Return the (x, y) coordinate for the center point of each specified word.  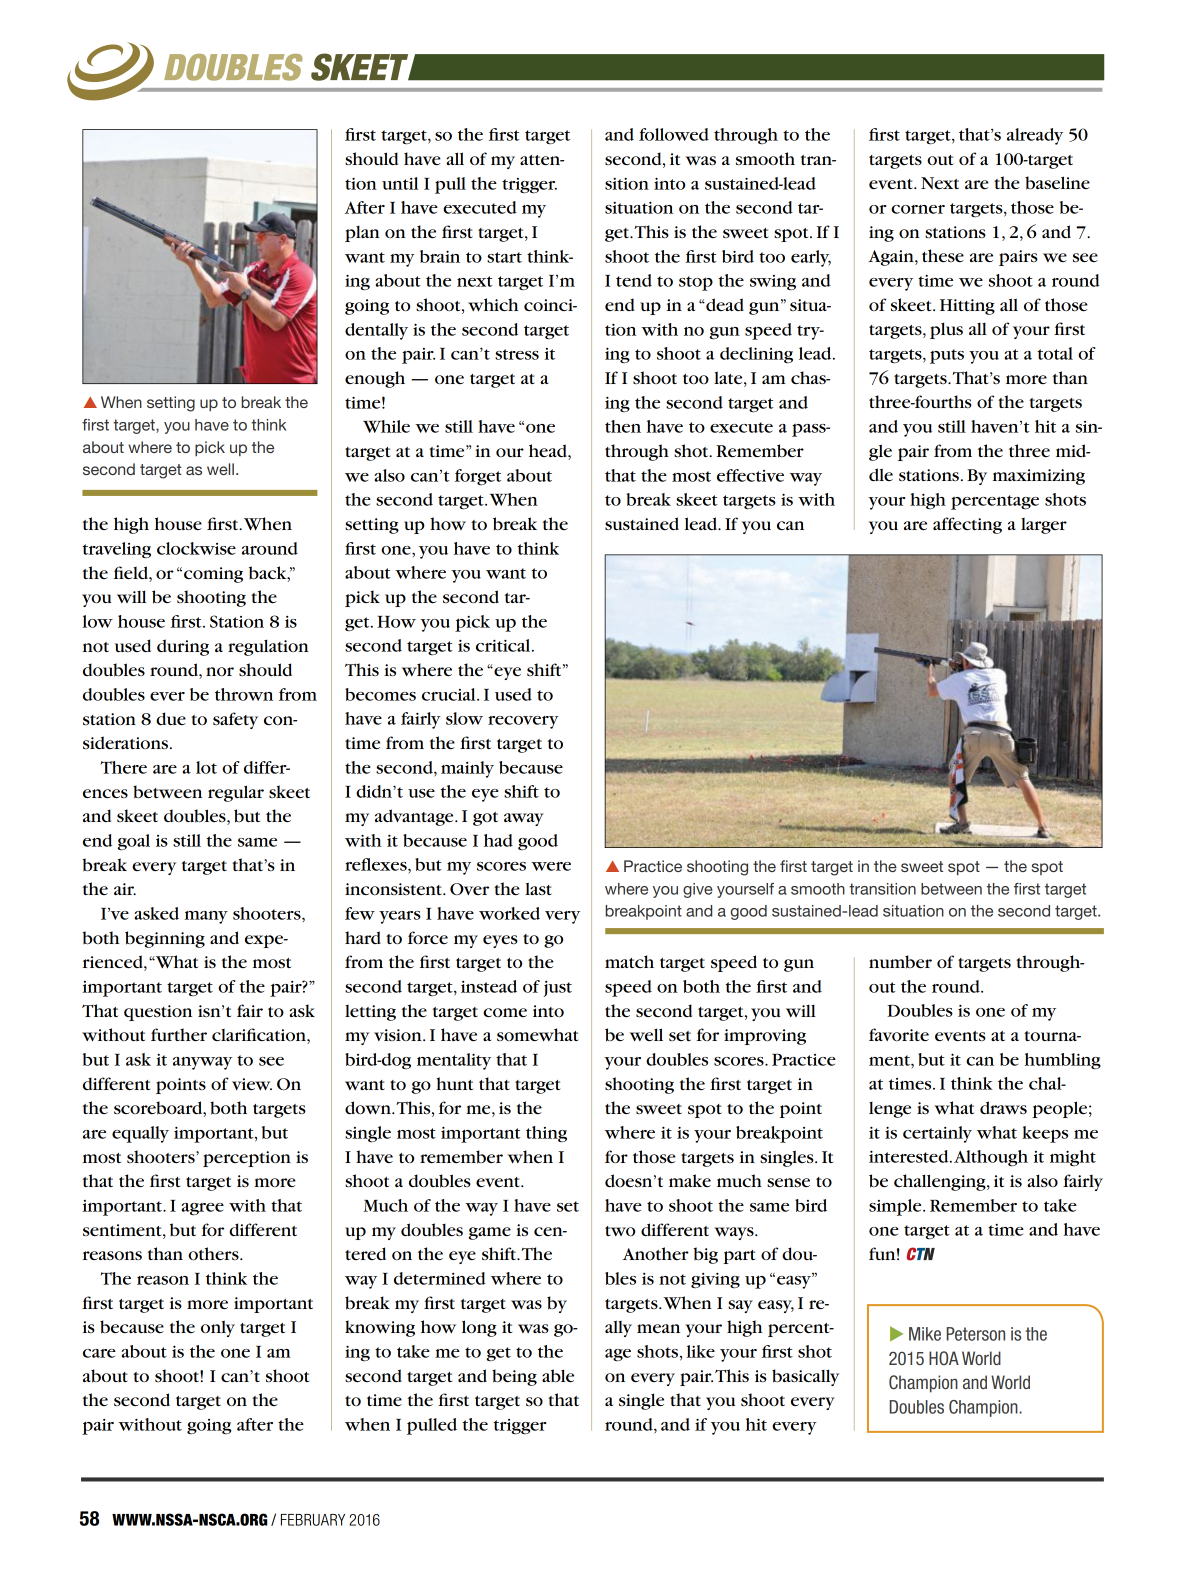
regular (236, 793)
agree (202, 1209)
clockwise (196, 548)
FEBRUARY (313, 1520)
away (524, 819)
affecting (967, 525)
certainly (937, 1134)
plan (362, 234)
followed (674, 134)
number (900, 962)
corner (918, 209)
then (623, 426)
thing (546, 1134)
